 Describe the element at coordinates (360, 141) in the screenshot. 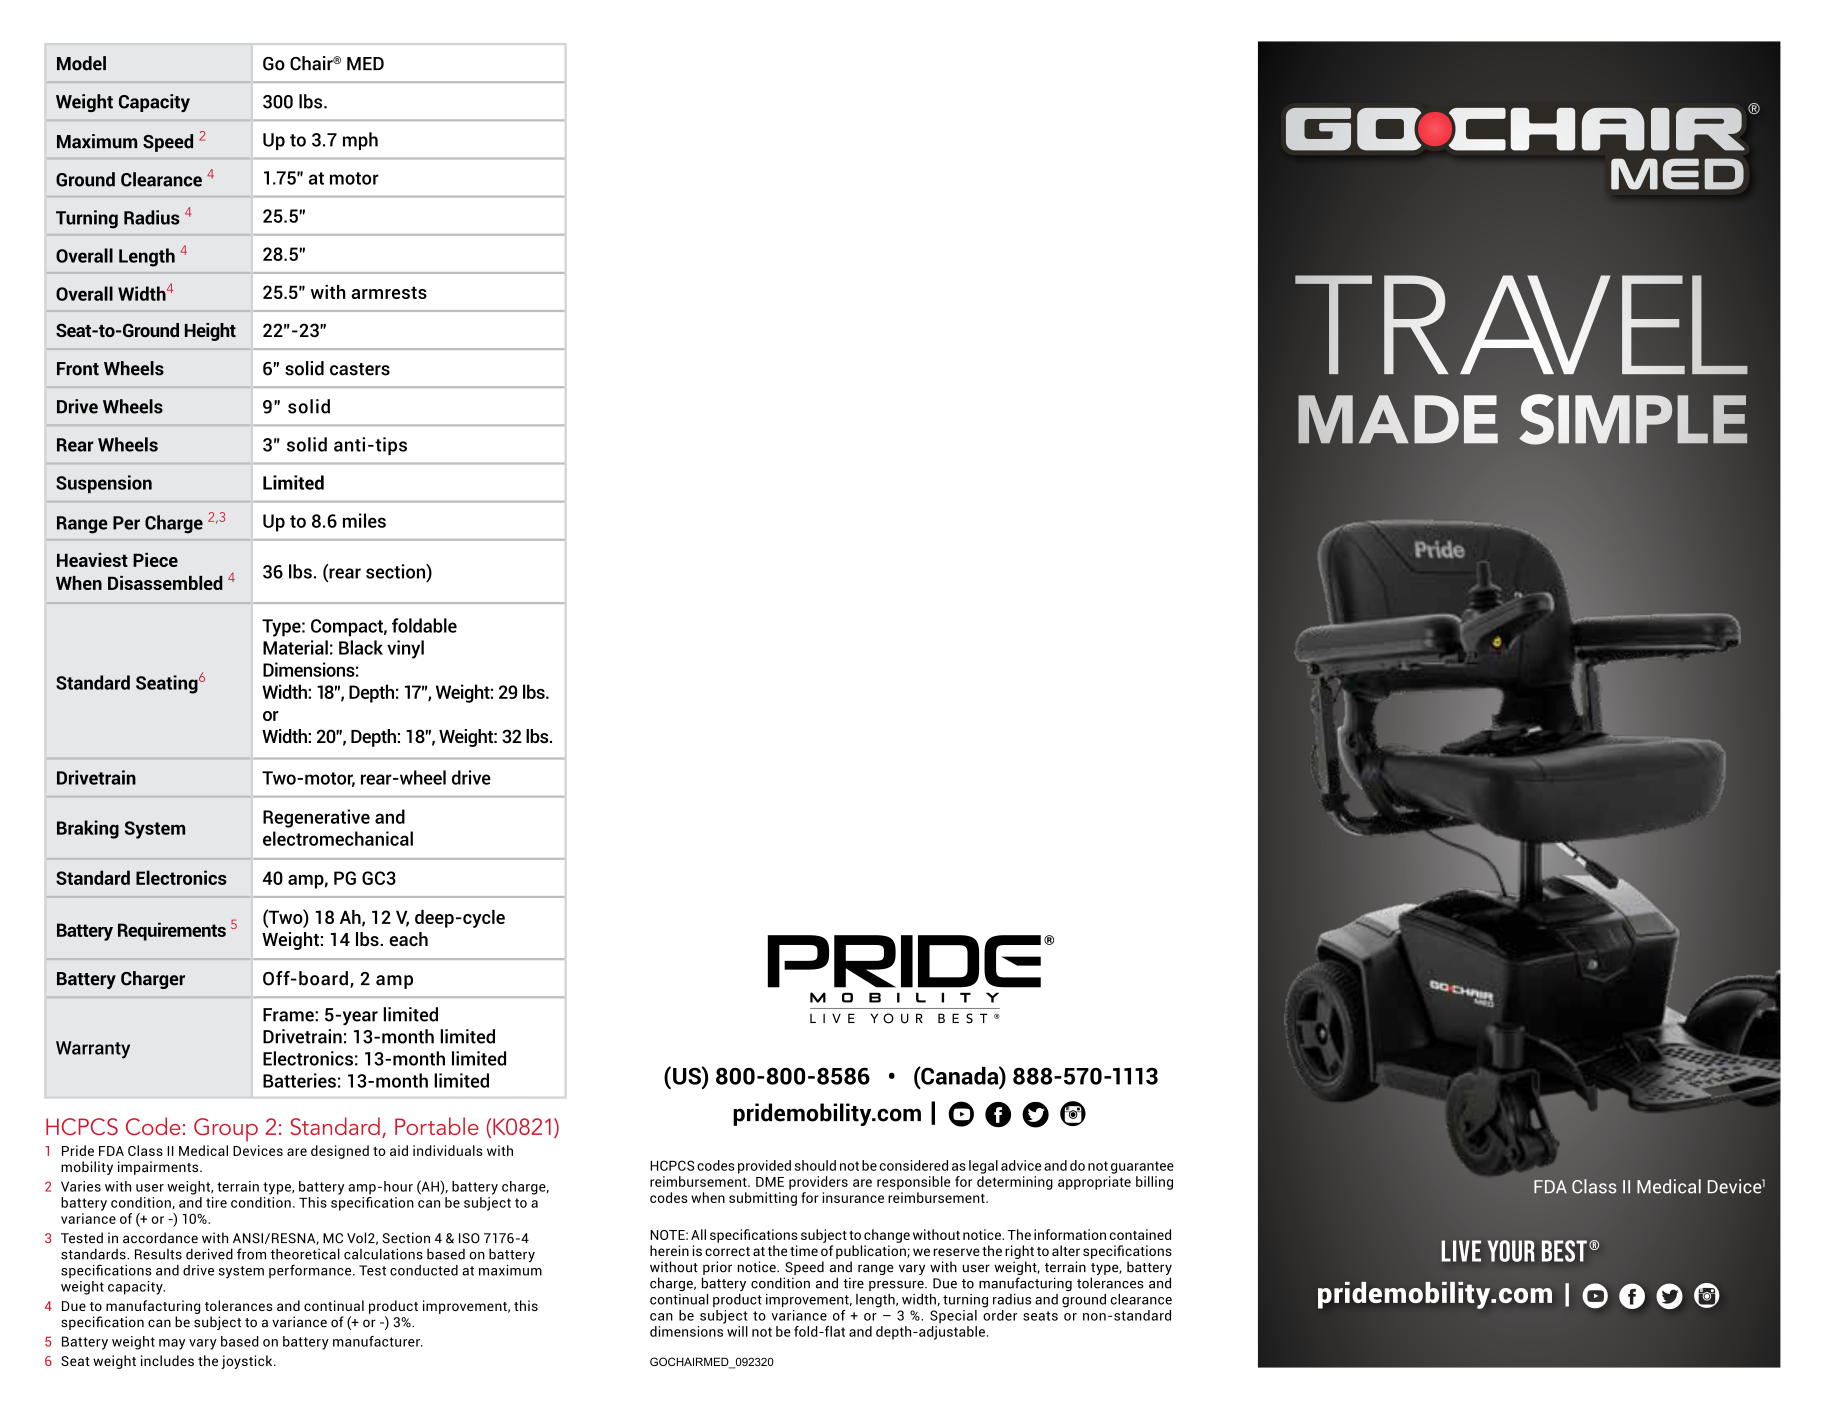

I see `mph` at that location.
